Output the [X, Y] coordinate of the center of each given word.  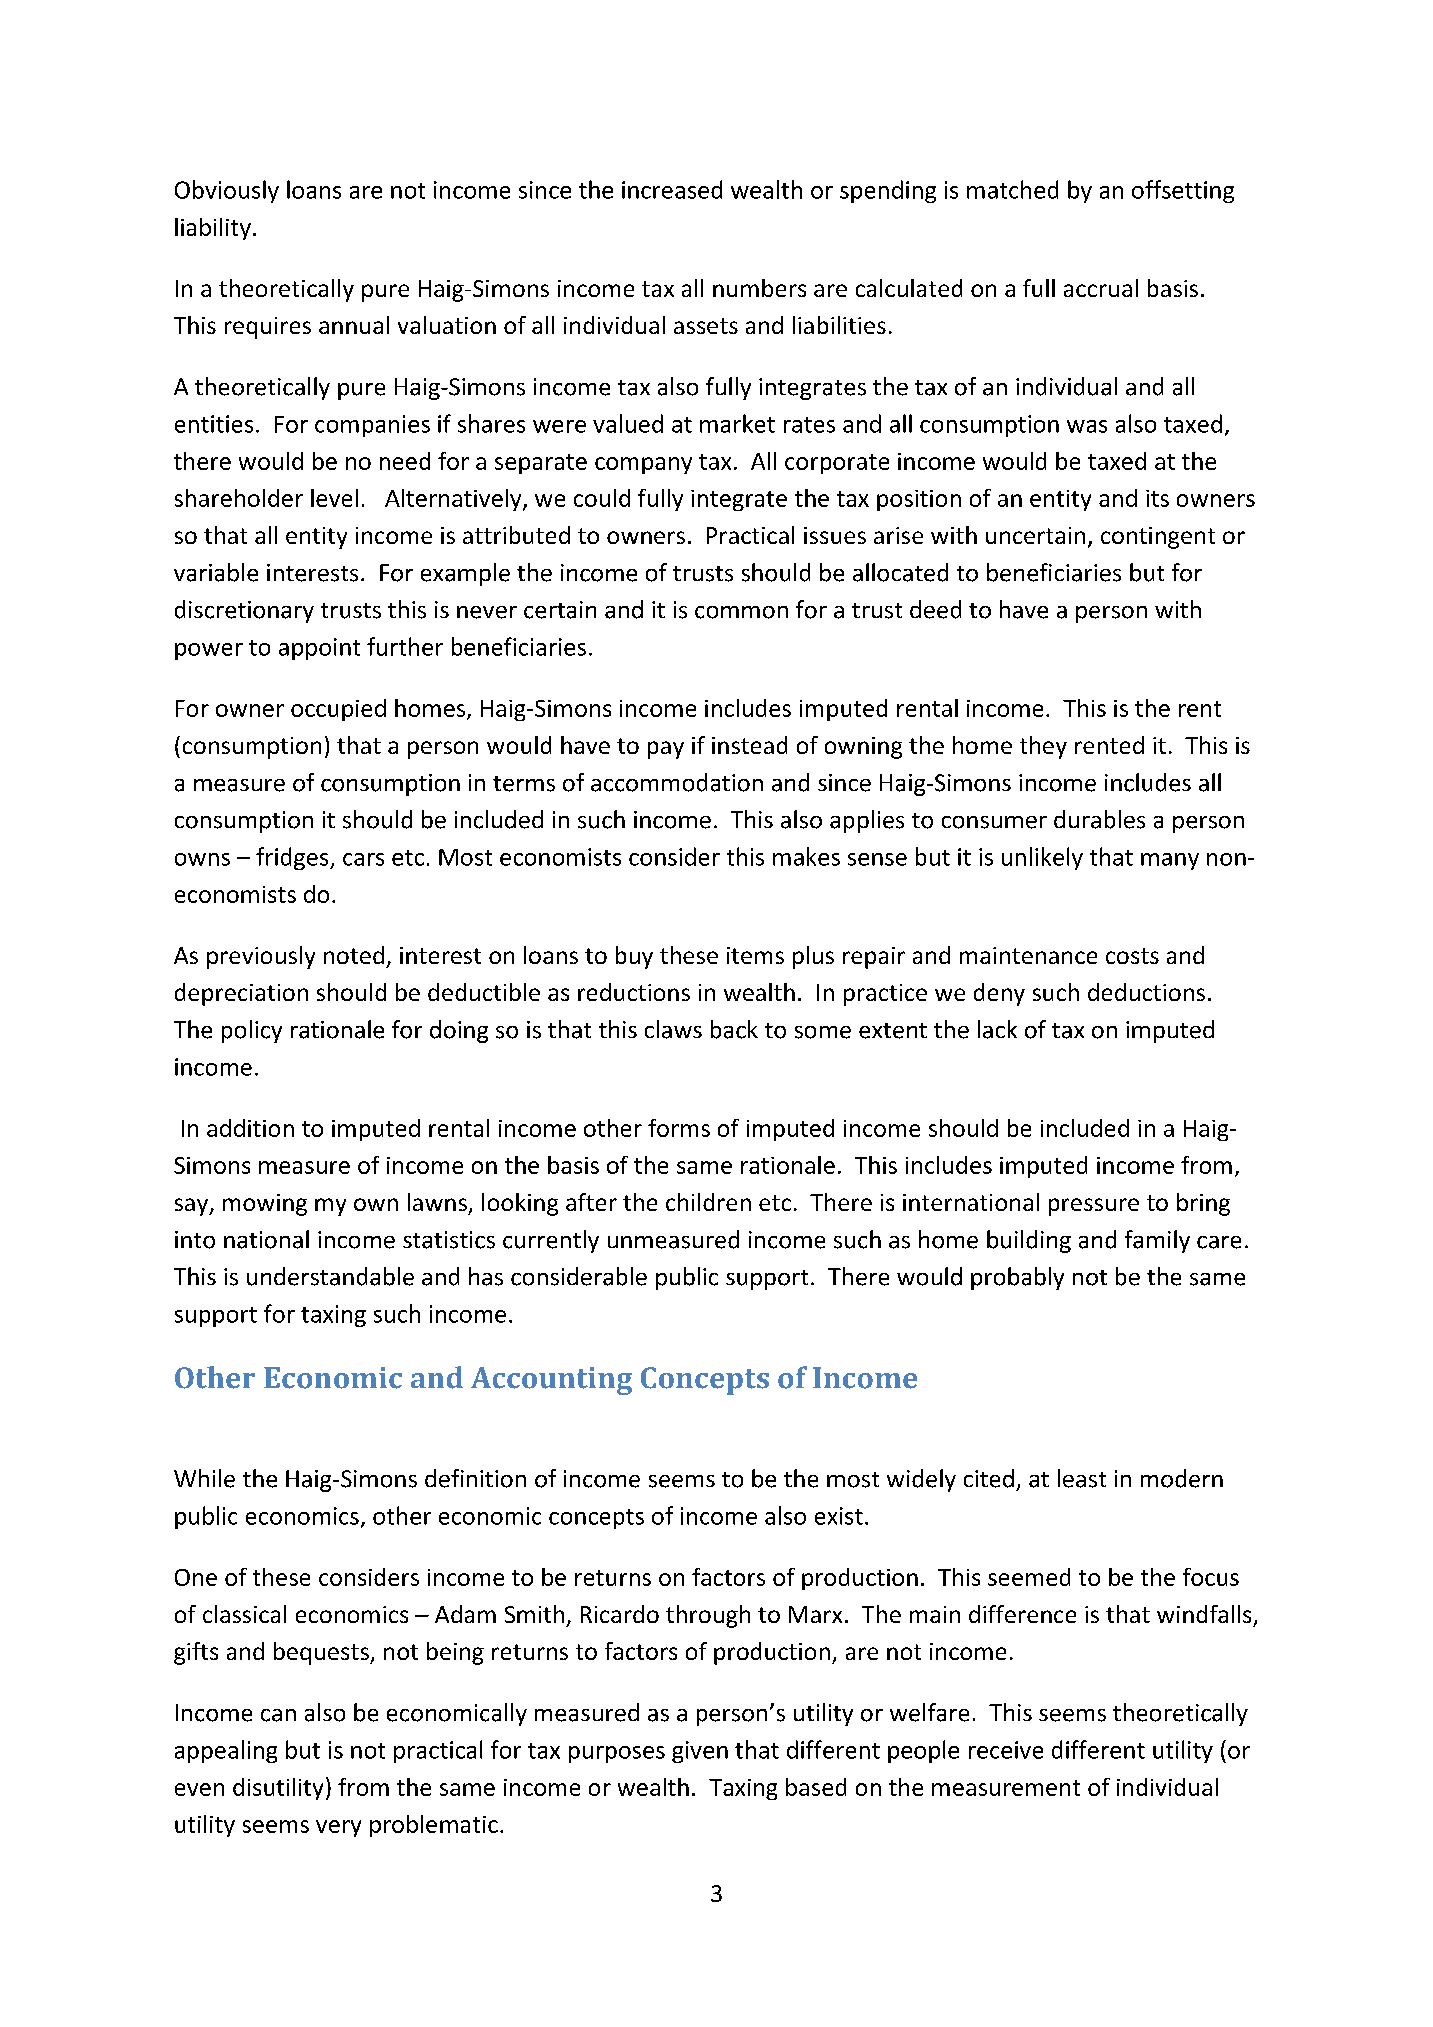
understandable [330, 1276]
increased [672, 189]
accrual [1101, 288]
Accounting [551, 1381]
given [700, 1752]
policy [252, 1031]
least [1082, 1478]
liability [213, 229]
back [734, 1029]
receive [1006, 1750]
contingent [1158, 538]
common [741, 612]
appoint [319, 649]
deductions [1146, 992]
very [338, 1828]
